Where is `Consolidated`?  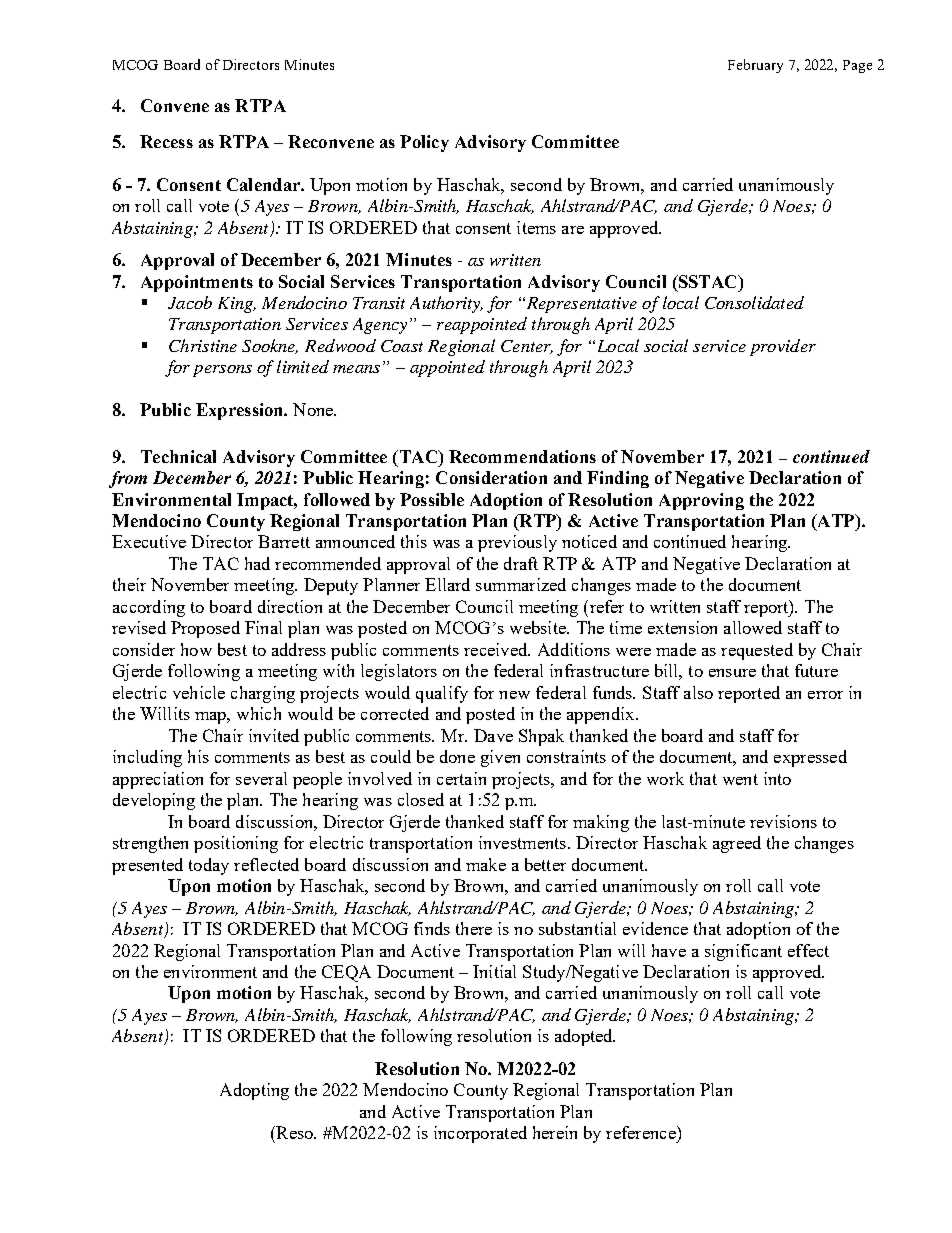
Consolidated is located at coordinates (754, 302).
